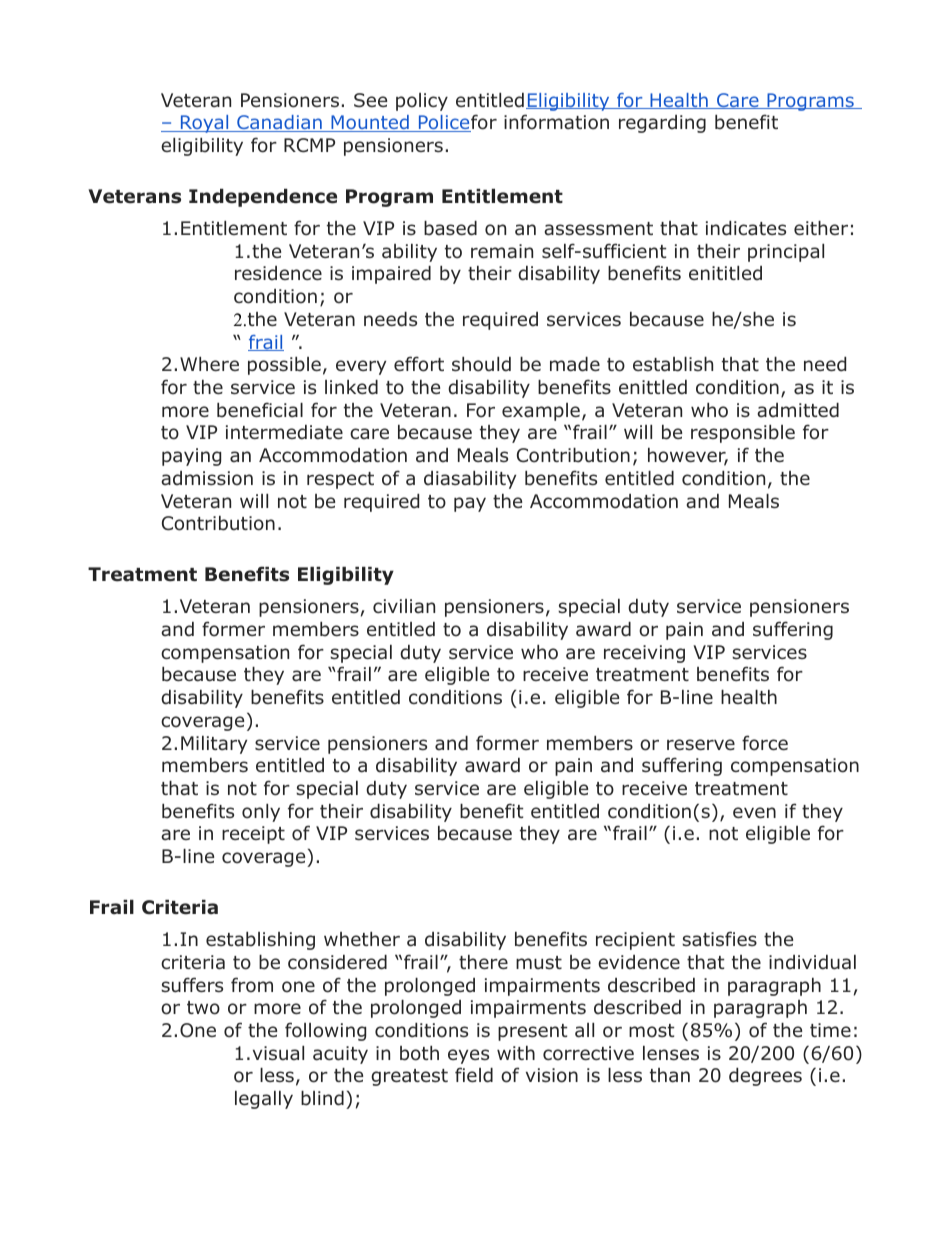 The image size is (952, 1233). Describe the element at coordinates (556, 122) in the document. I see `information` at that location.
